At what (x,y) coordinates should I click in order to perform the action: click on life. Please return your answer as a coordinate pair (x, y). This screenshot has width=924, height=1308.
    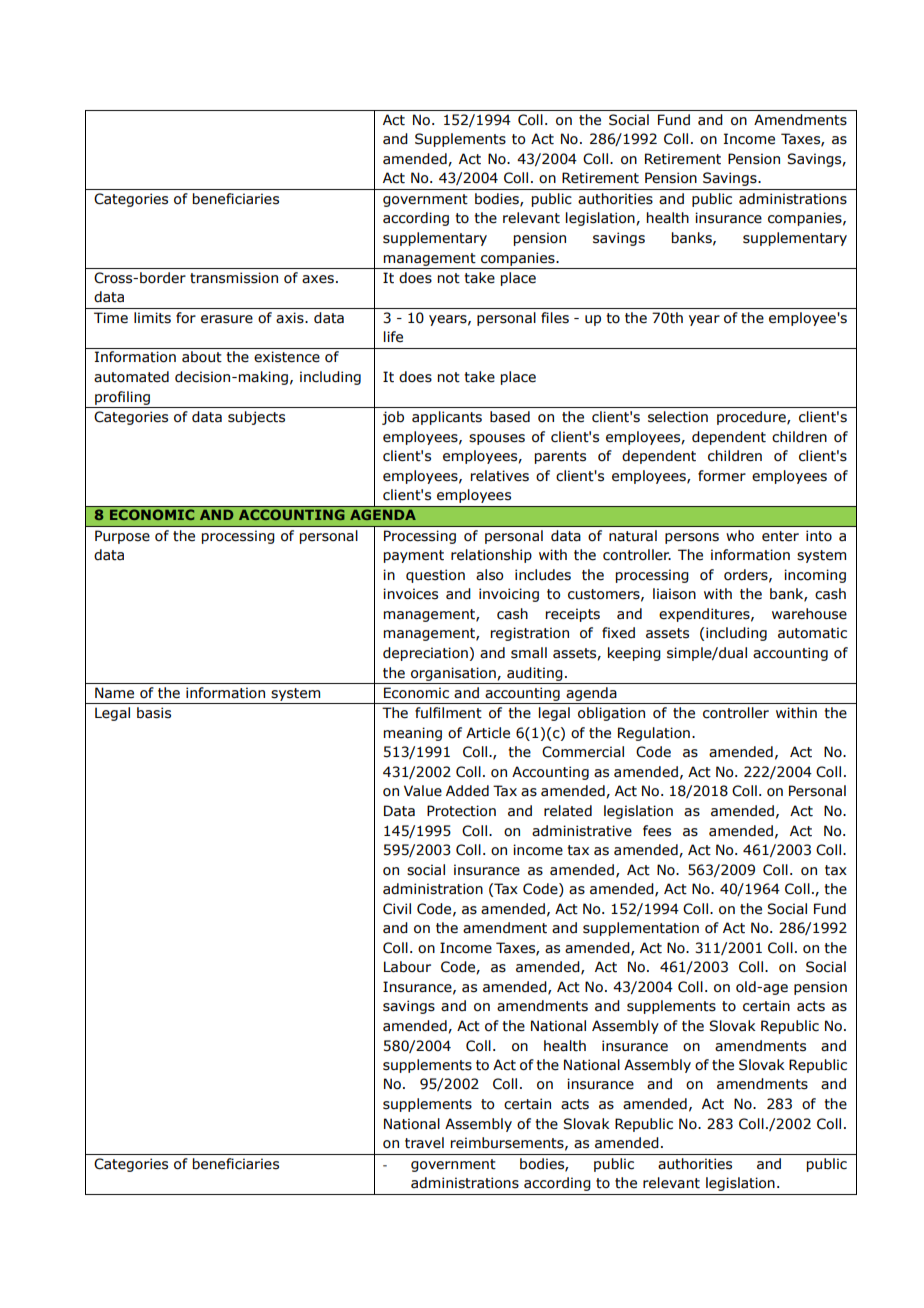
    Looking at the image, I should click on (393, 337).
